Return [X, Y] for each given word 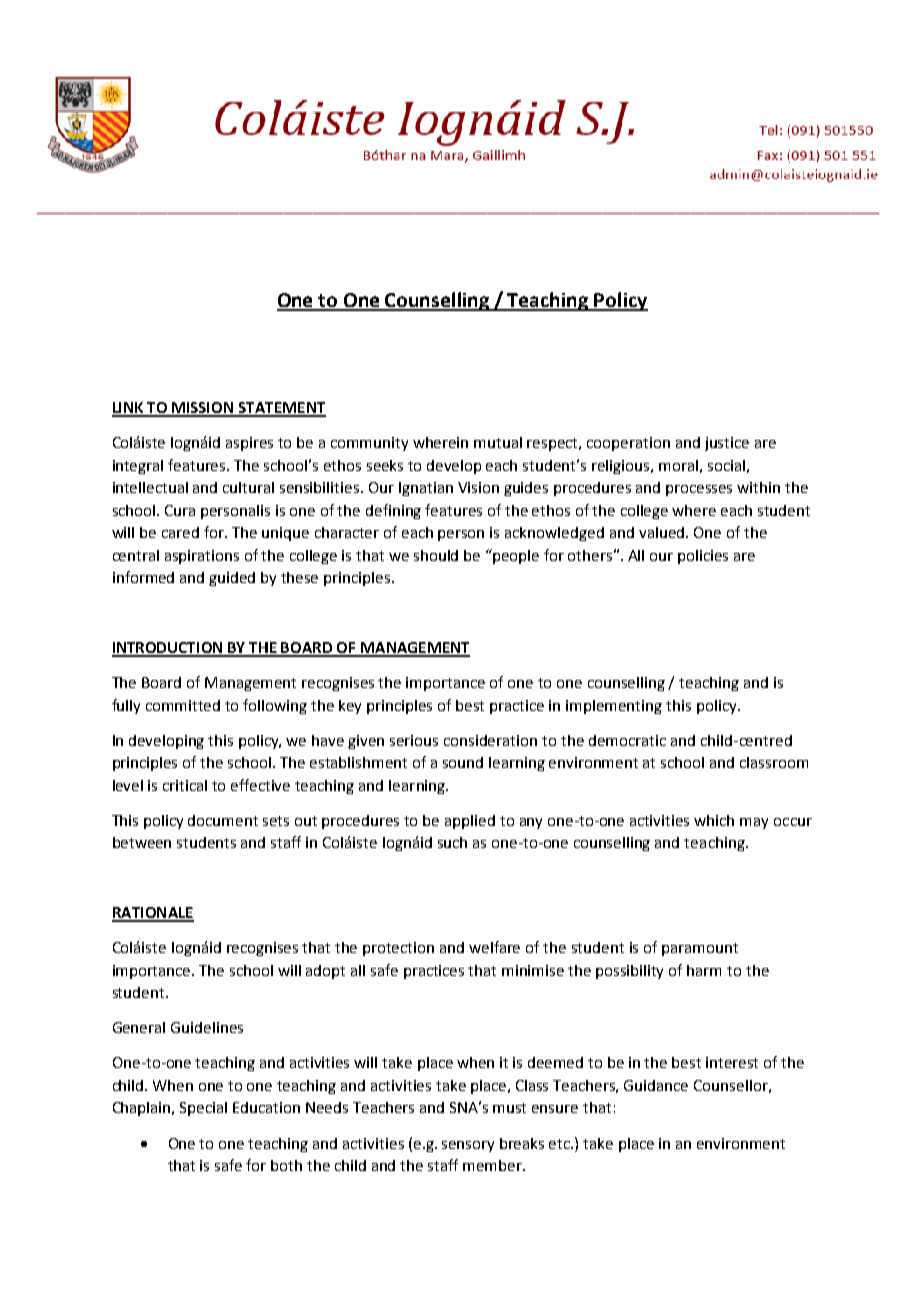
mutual [498, 442]
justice [727, 444]
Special [203, 1109]
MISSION [203, 409]
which [714, 820]
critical [185, 785]
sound [463, 762]
